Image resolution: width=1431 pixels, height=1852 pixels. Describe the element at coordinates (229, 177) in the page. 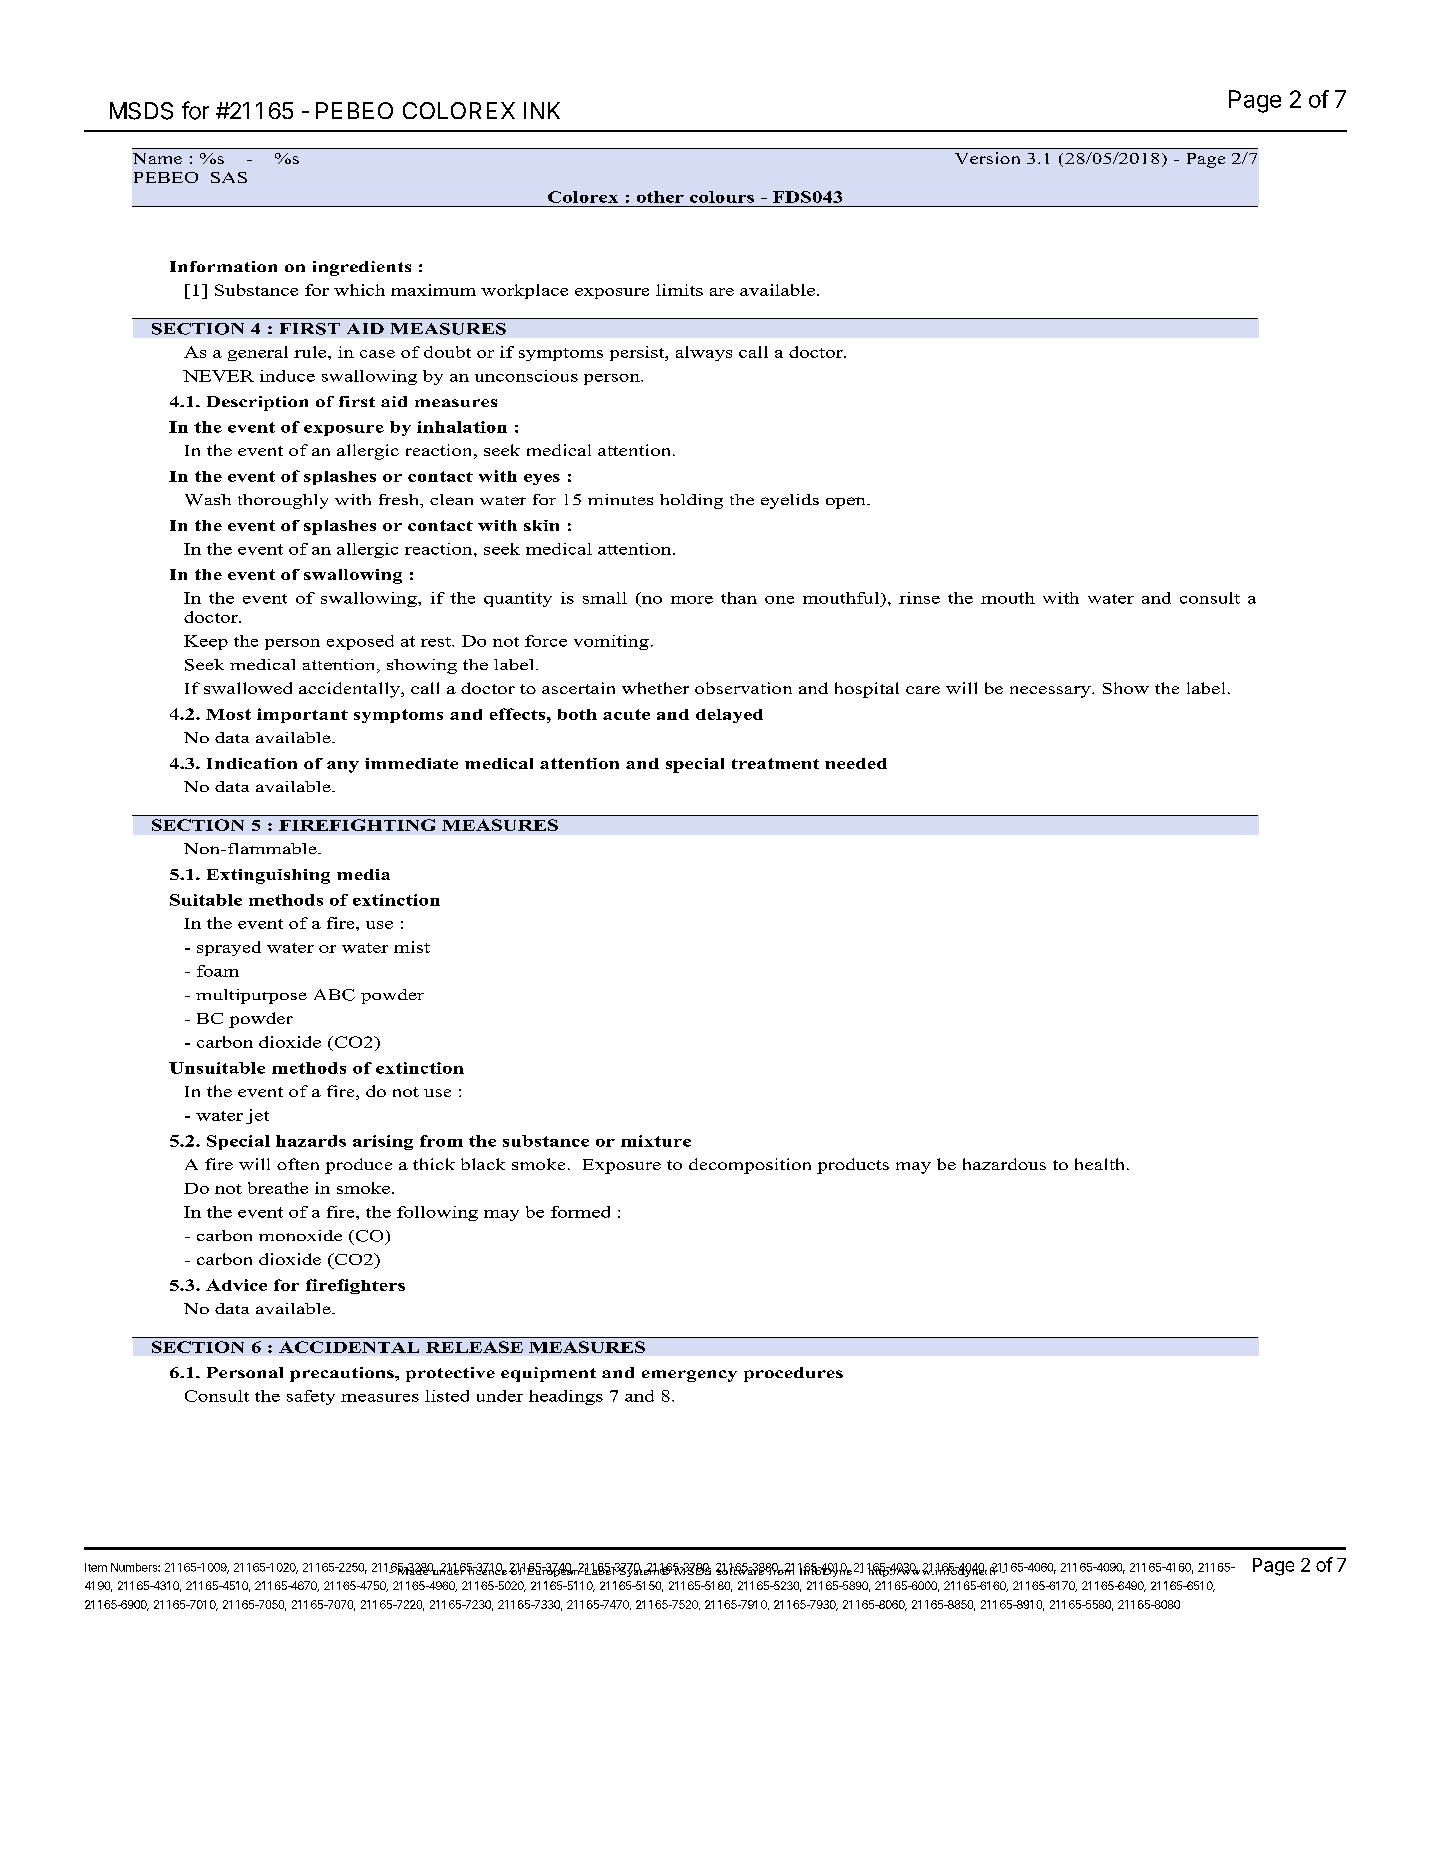

I see `SAS` at that location.
